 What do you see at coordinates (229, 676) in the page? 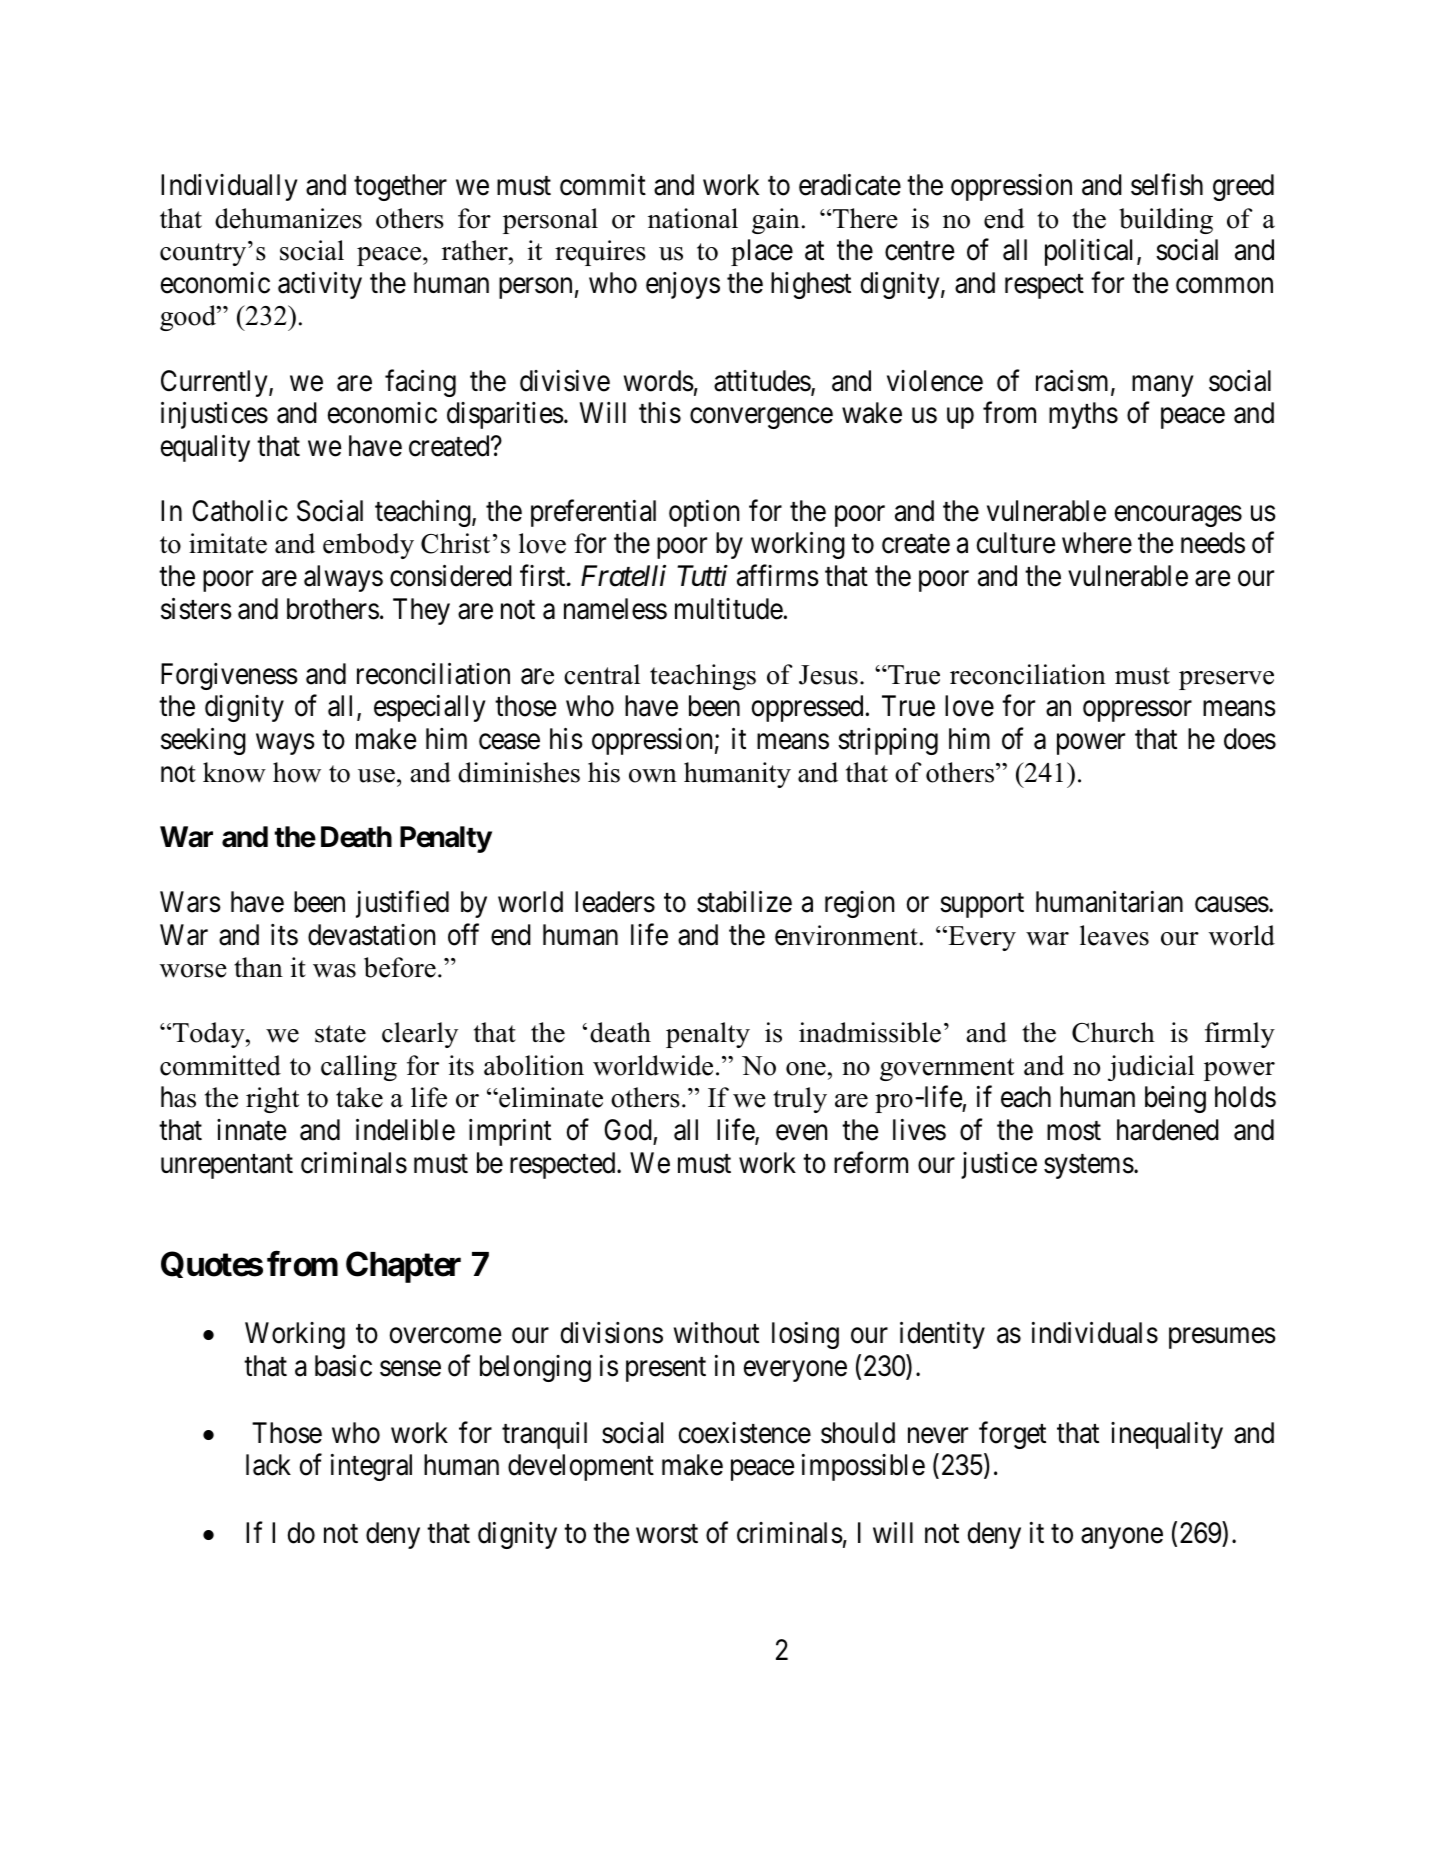
I see `Forgiveness` at bounding box center [229, 676].
